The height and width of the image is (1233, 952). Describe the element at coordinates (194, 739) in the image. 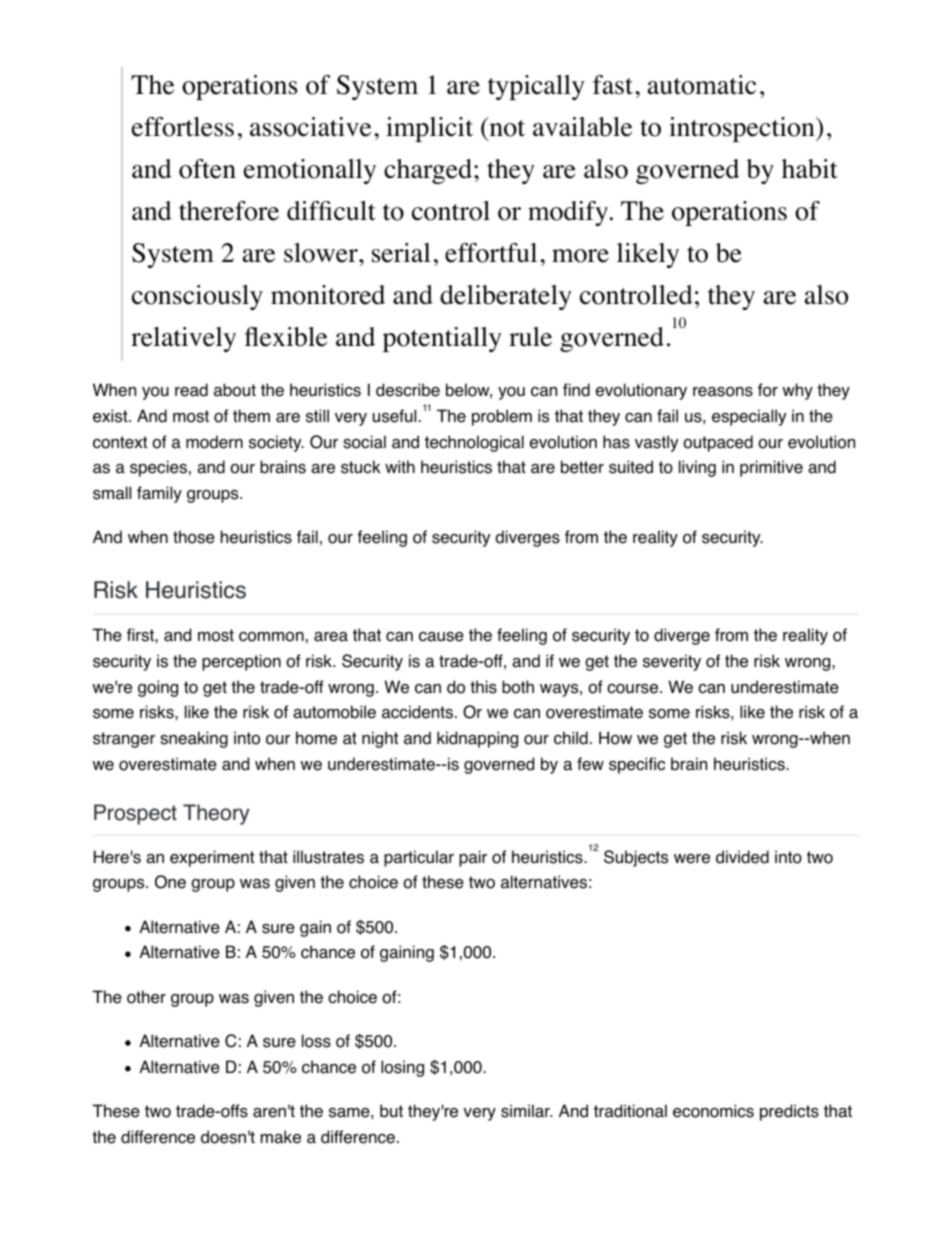

I see `sneaking` at that location.
